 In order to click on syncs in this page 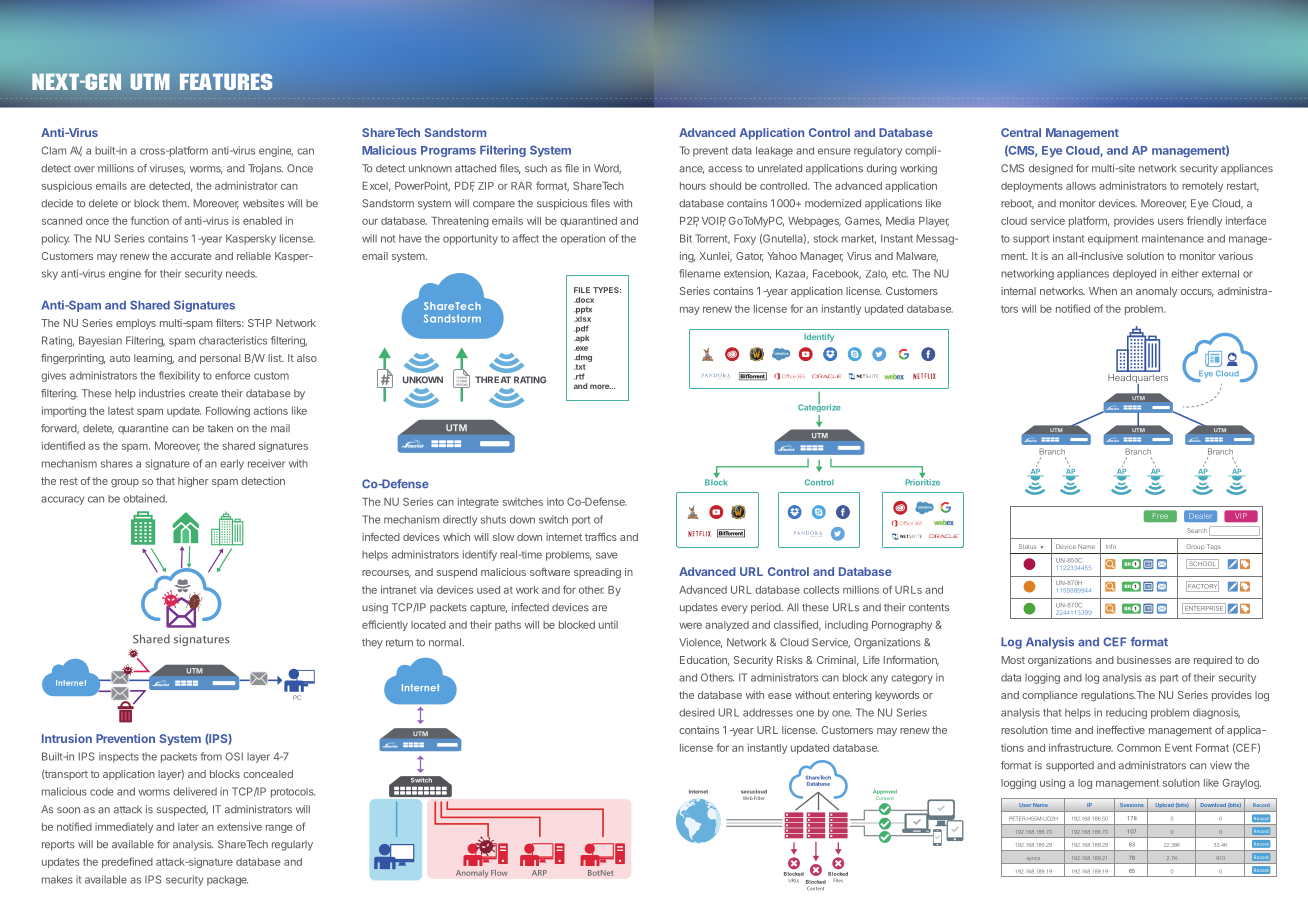, I will do `click(1033, 860)`.
